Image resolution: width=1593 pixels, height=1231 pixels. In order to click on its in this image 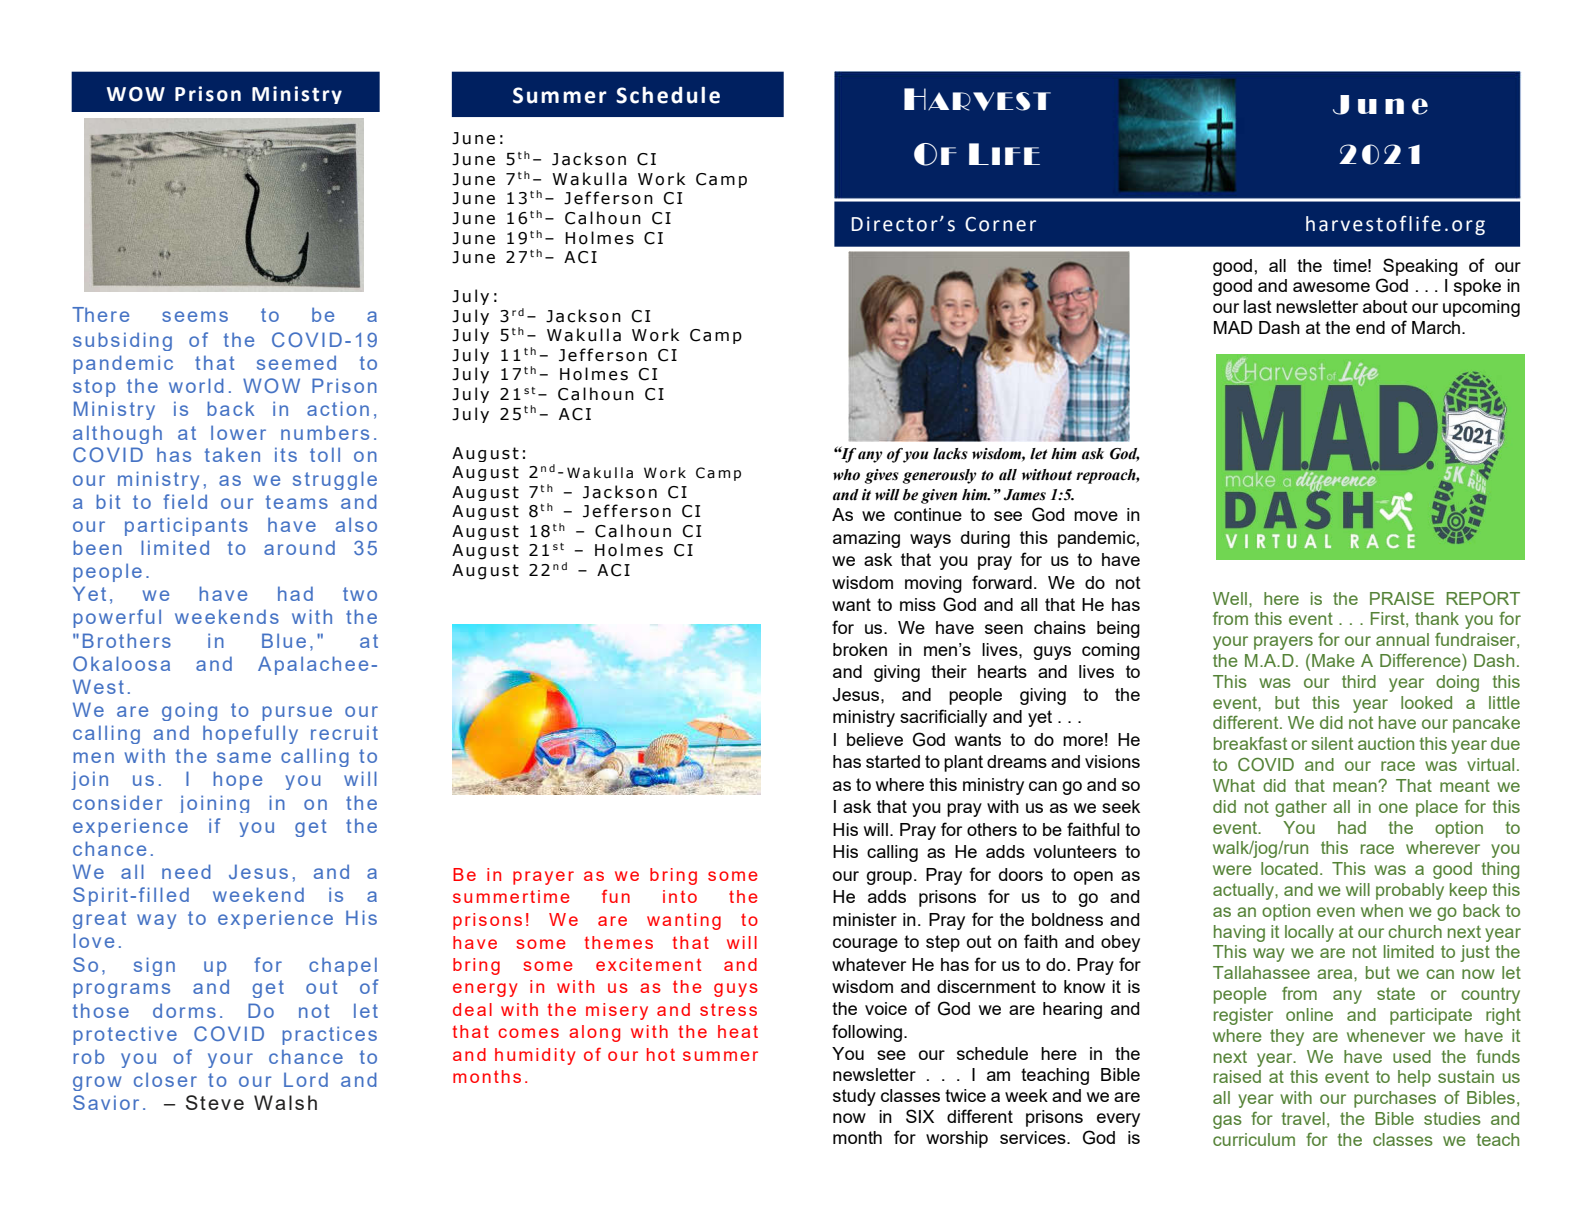, I will do `click(286, 454)`.
